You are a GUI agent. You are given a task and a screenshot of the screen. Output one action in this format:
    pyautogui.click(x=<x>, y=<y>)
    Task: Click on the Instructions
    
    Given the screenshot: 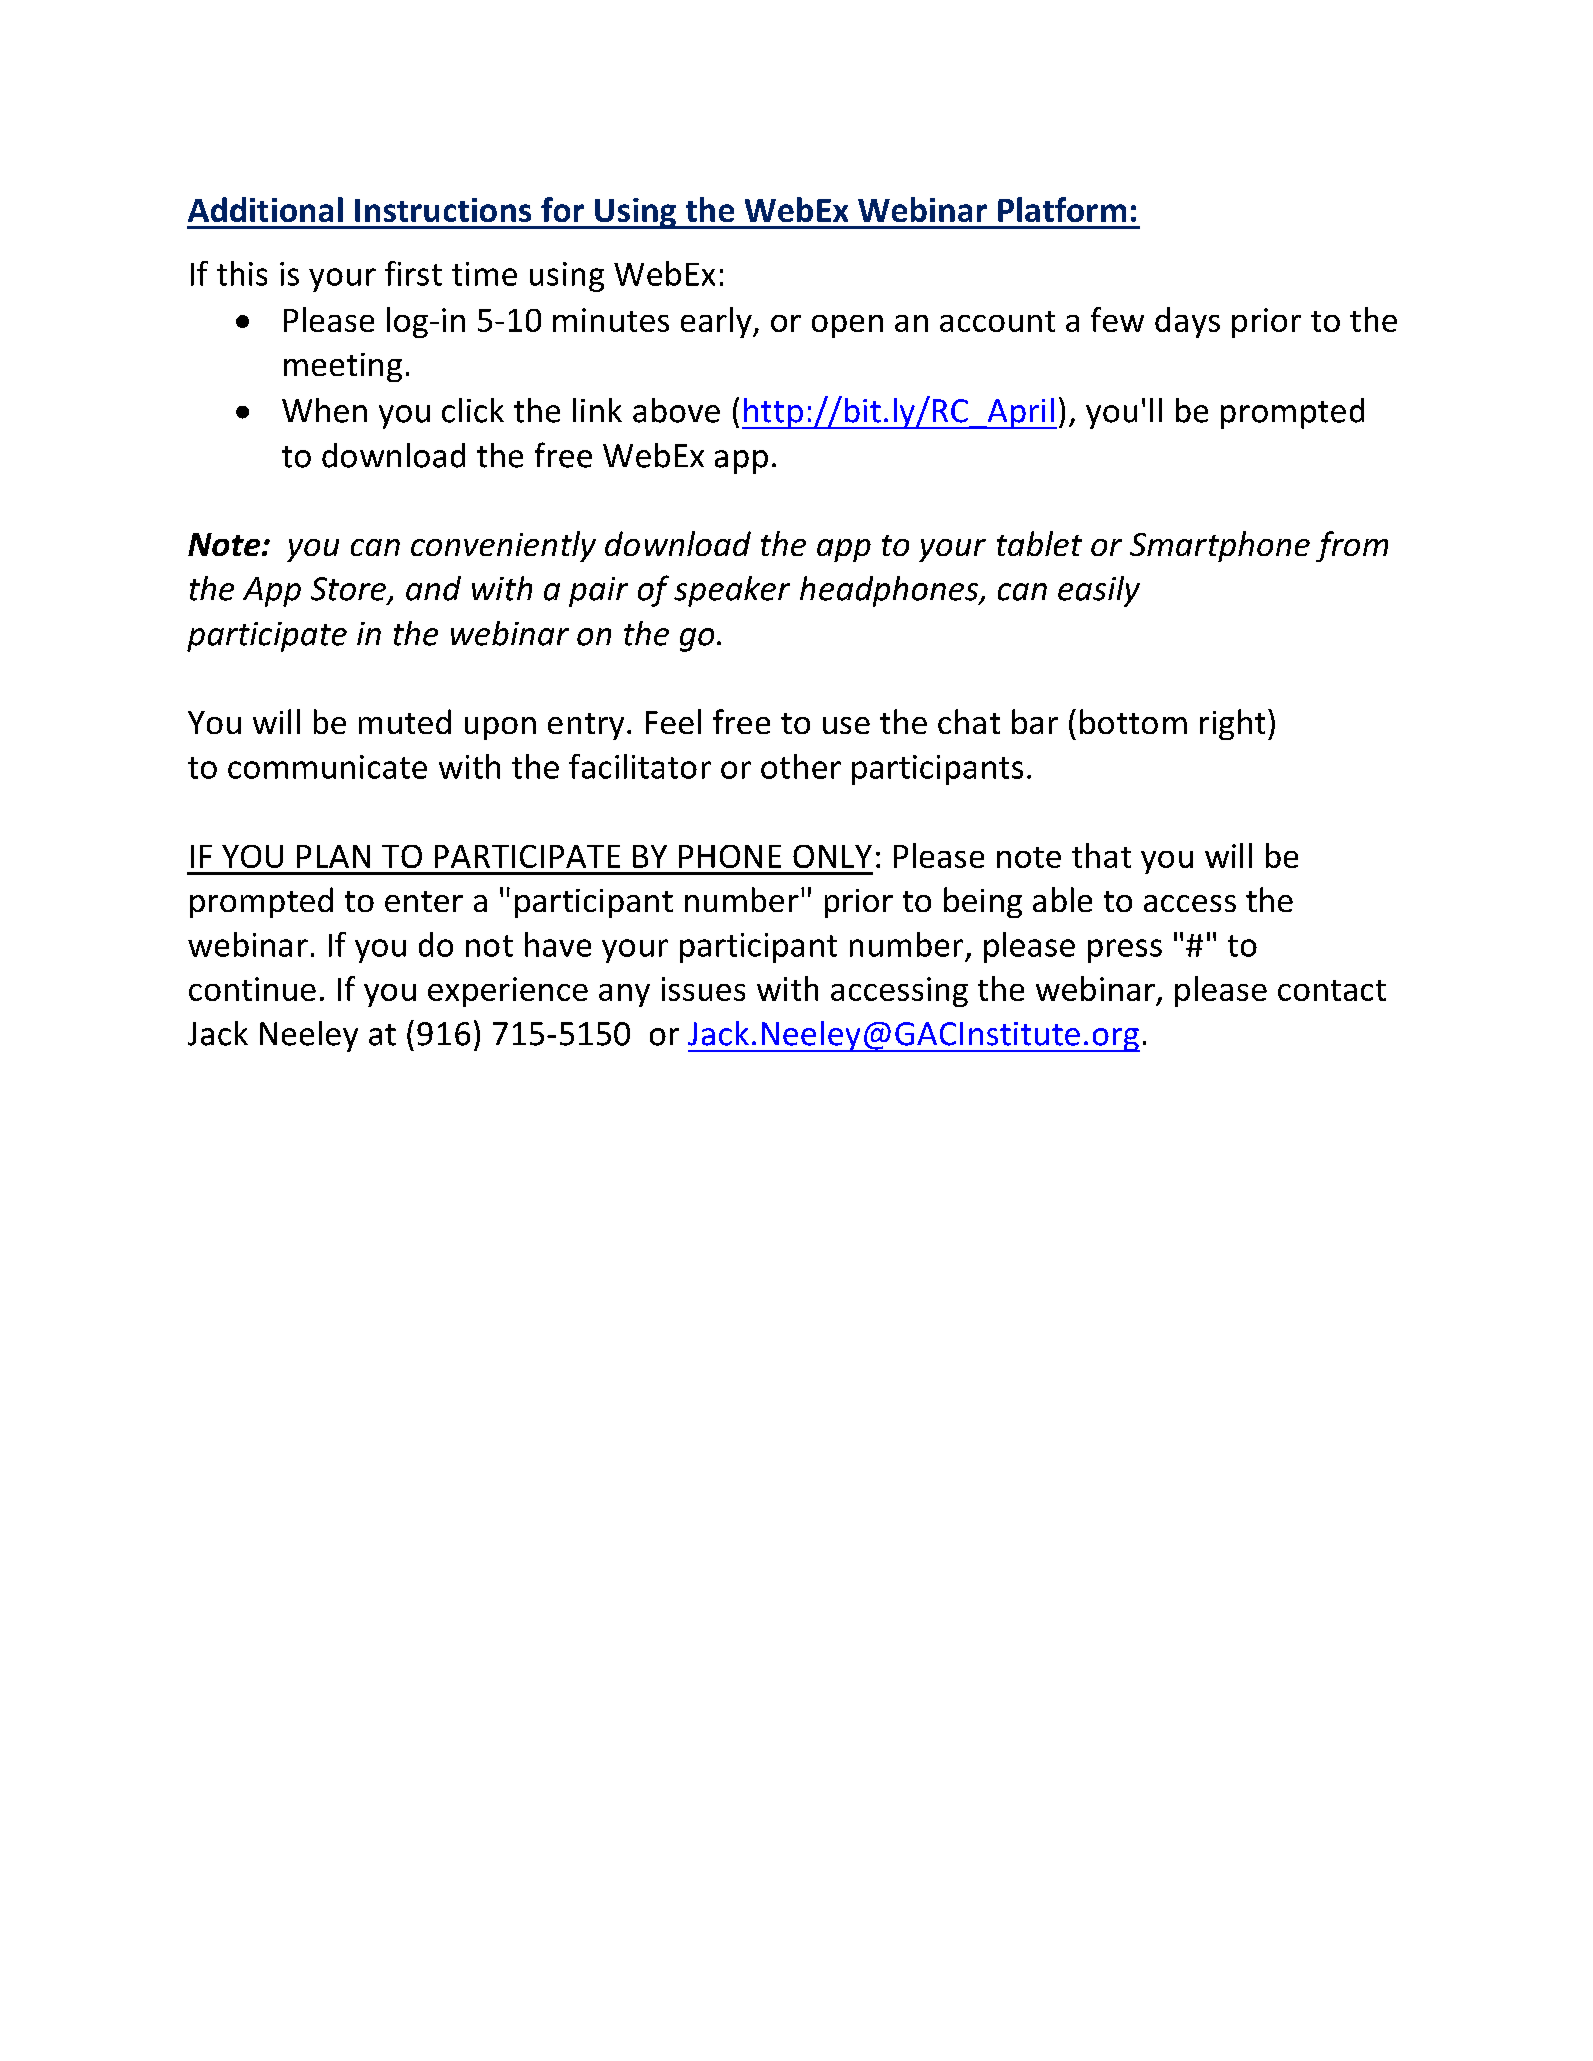 What is the action you would take?
    pyautogui.click(x=443, y=210)
